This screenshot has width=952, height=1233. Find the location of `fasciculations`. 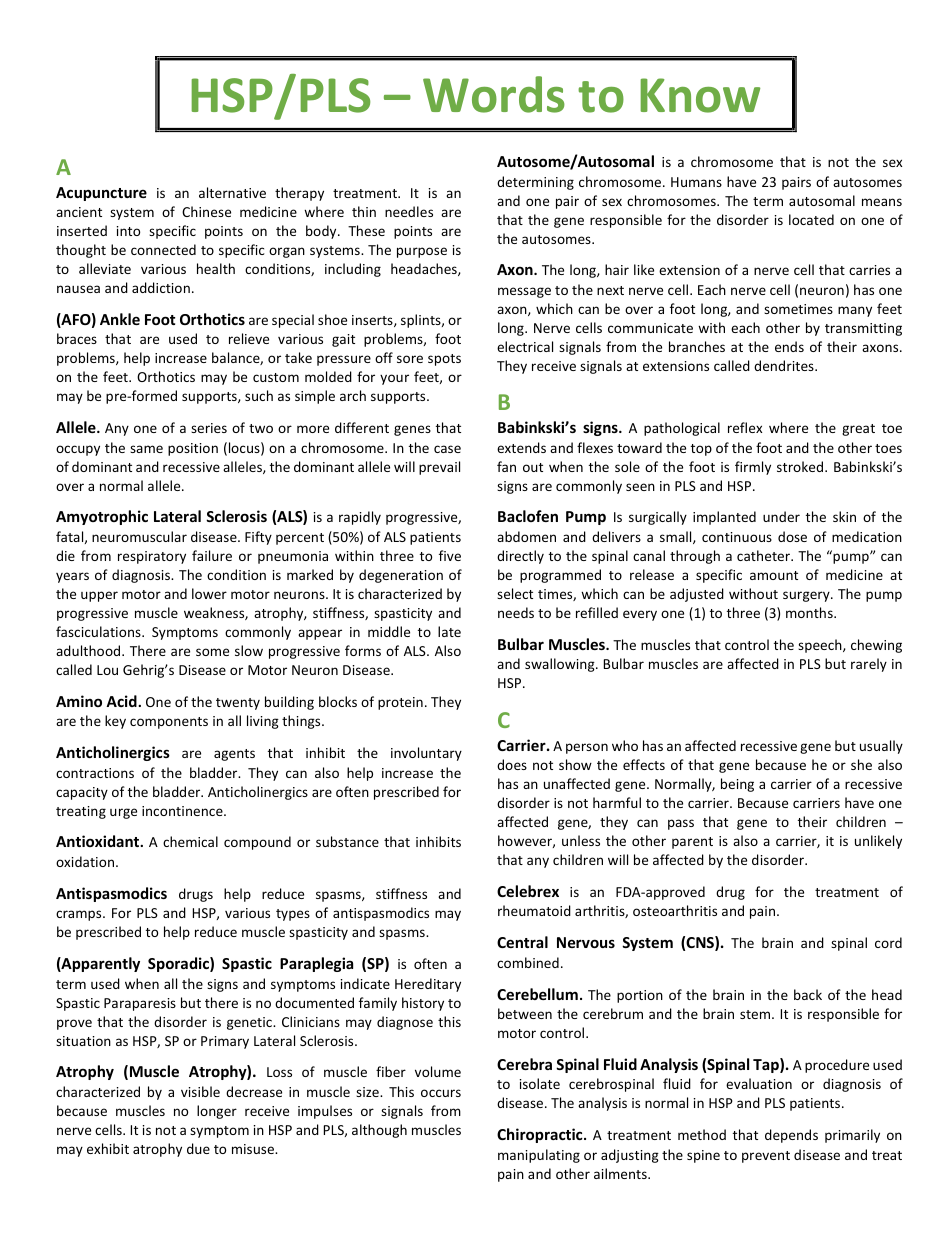

fasciculations is located at coordinates (99, 631).
